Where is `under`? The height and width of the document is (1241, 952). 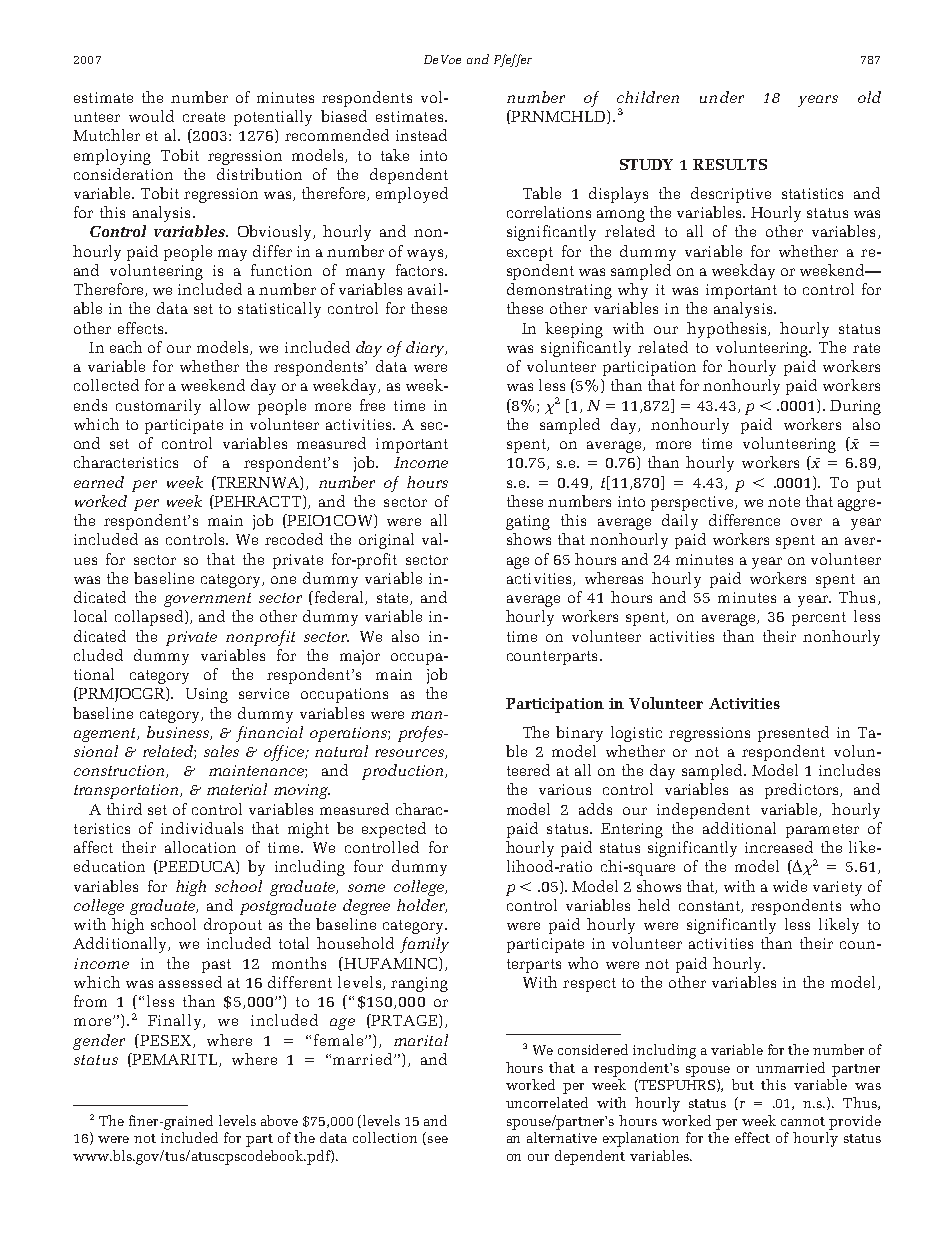 under is located at coordinates (722, 97).
